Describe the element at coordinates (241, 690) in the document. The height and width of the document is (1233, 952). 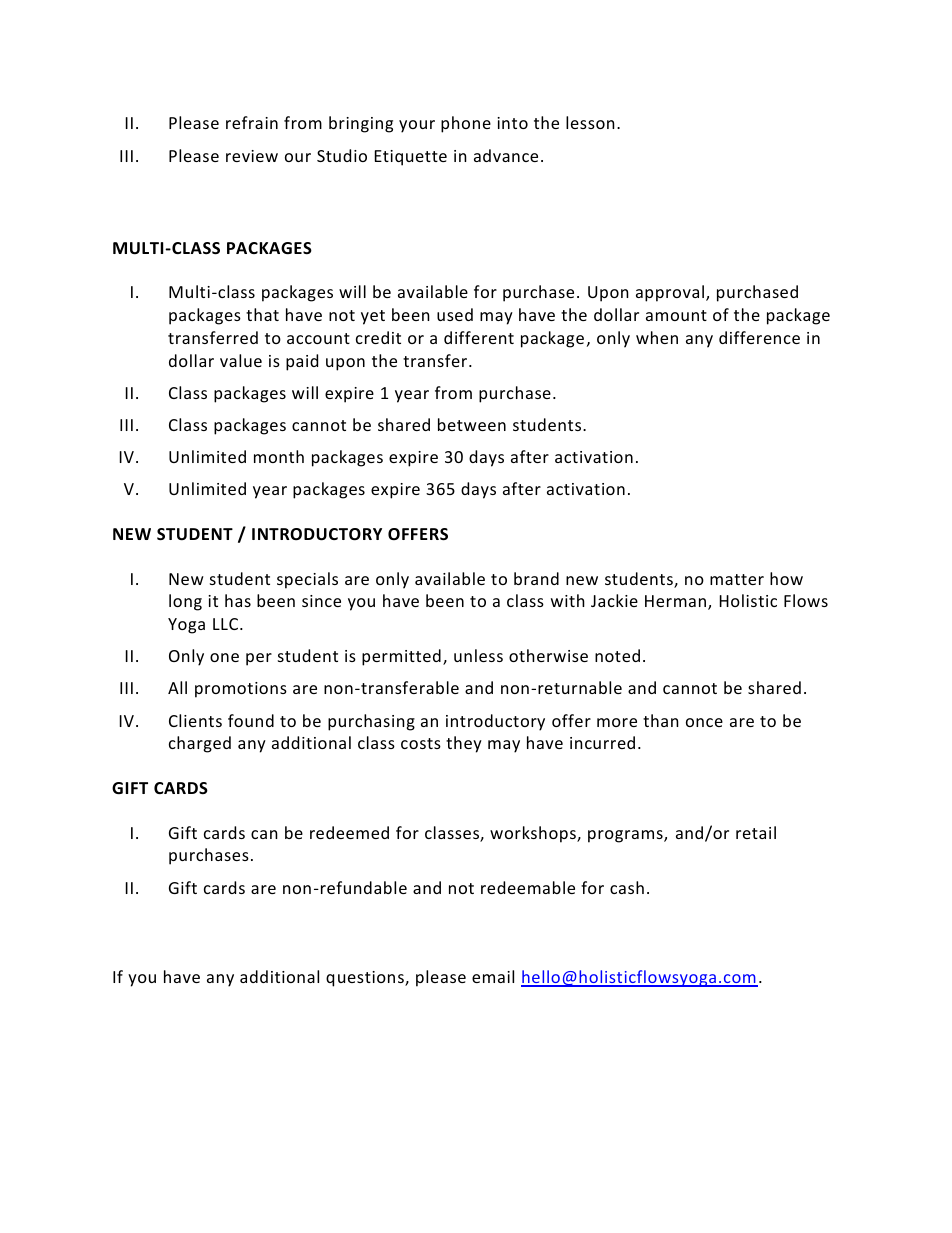
I see `promotions` at that location.
